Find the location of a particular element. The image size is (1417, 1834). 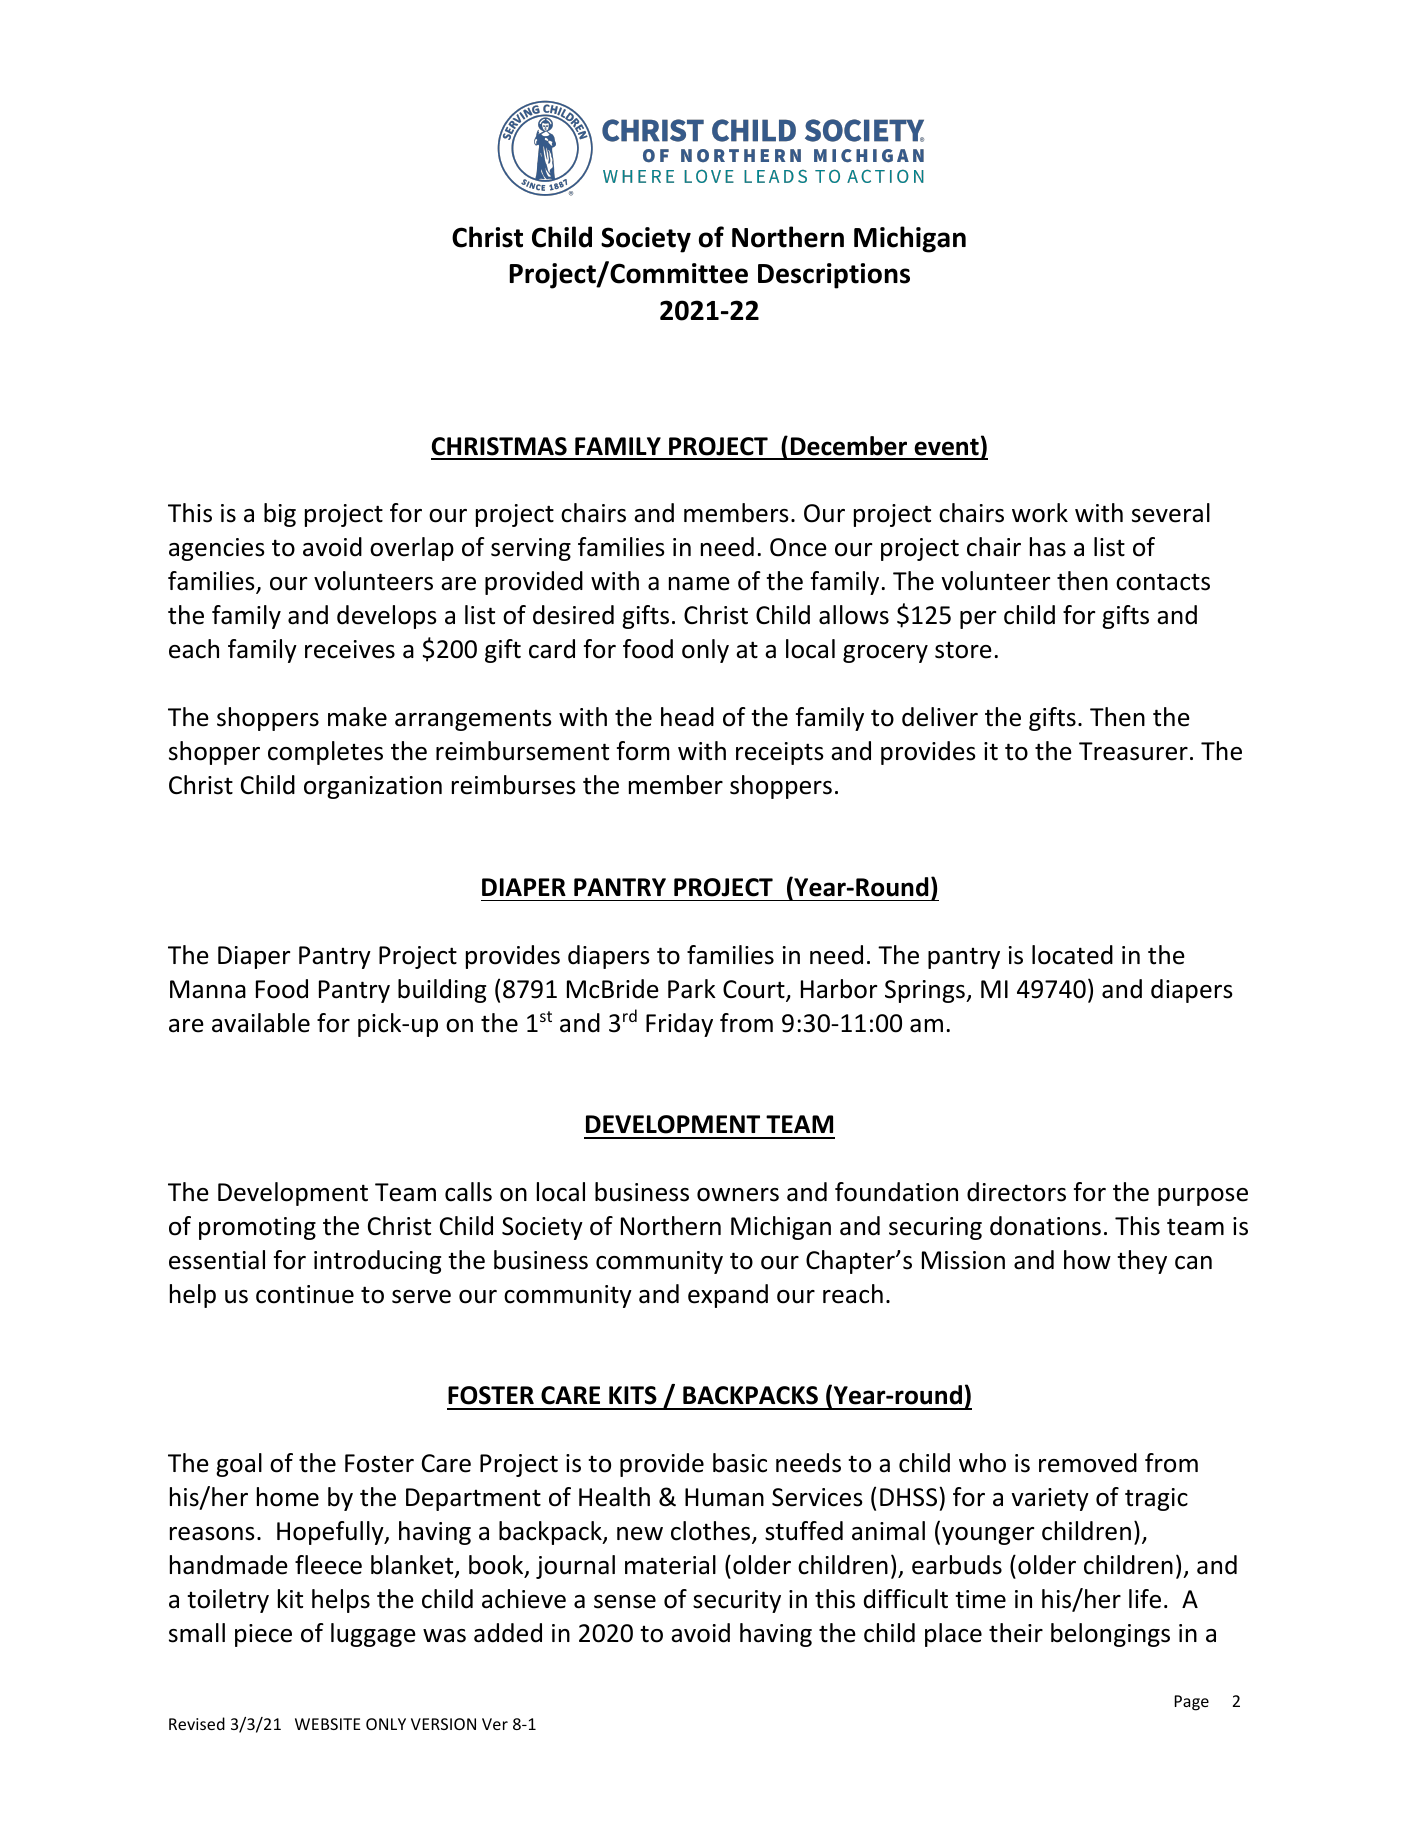

store is located at coordinates (963, 650).
